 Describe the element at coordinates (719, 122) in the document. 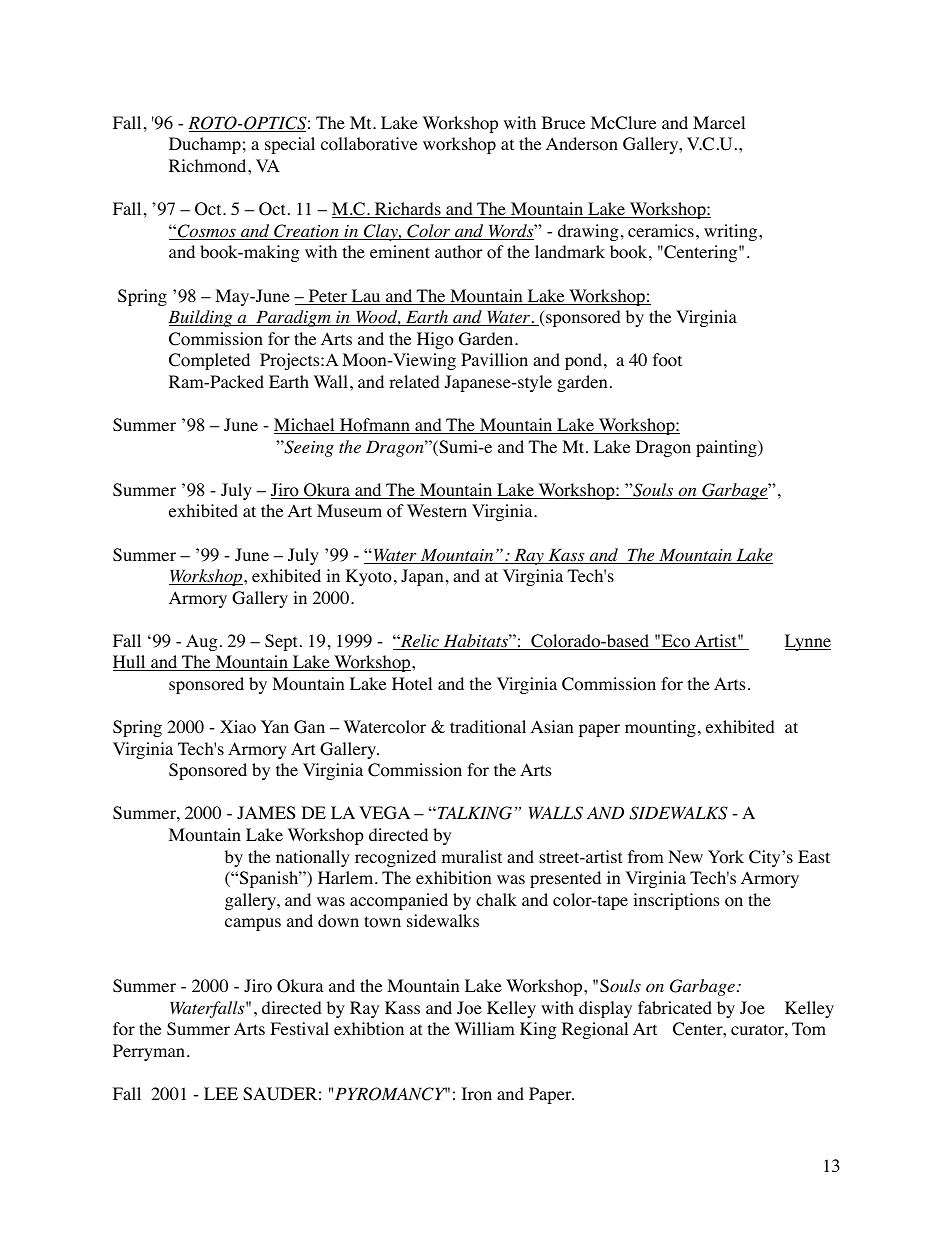

I see `Marcel` at that location.
